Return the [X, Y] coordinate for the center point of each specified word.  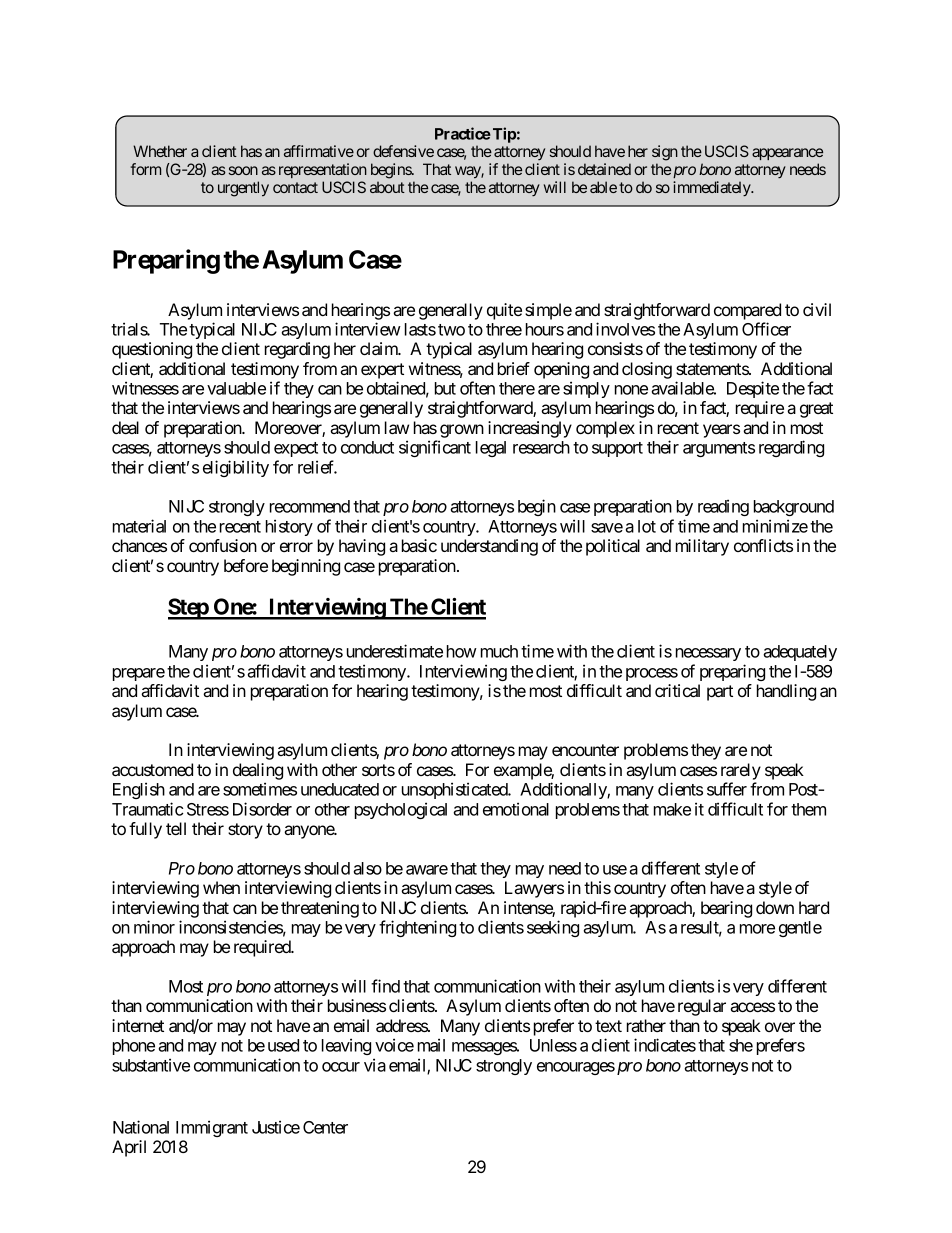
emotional [516, 809]
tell [176, 828]
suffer [727, 789]
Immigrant [212, 1128]
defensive [403, 151]
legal [491, 449]
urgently [243, 189]
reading [723, 507]
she [741, 1045]
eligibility [236, 468]
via [375, 1065]
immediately [712, 188]
